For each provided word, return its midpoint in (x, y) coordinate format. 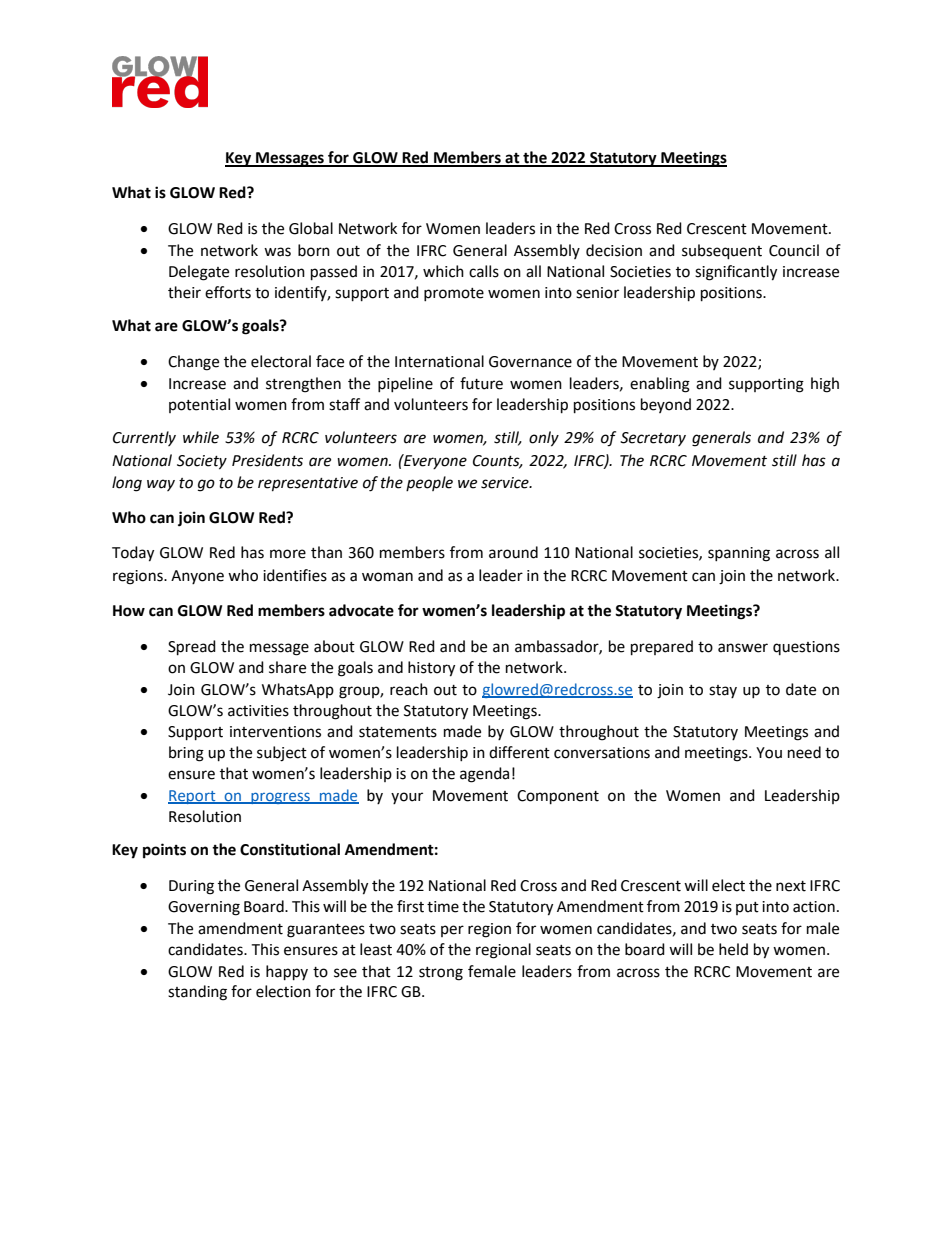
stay (723, 691)
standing (197, 993)
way (161, 485)
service (506, 483)
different (519, 752)
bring (186, 754)
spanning (739, 554)
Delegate (199, 273)
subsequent (722, 252)
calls (484, 271)
